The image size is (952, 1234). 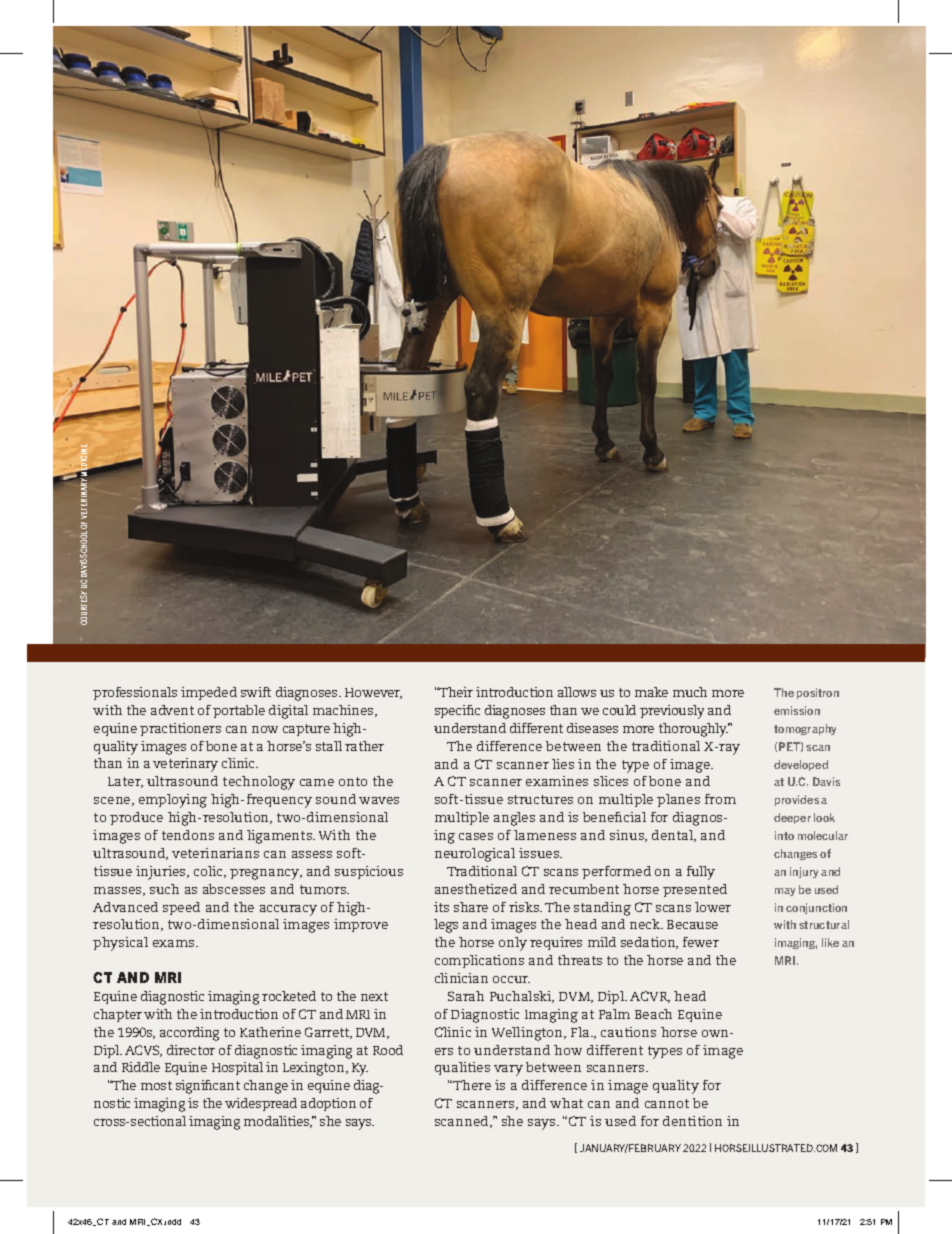 What do you see at coordinates (457, 711) in the document?
I see `specific` at bounding box center [457, 711].
